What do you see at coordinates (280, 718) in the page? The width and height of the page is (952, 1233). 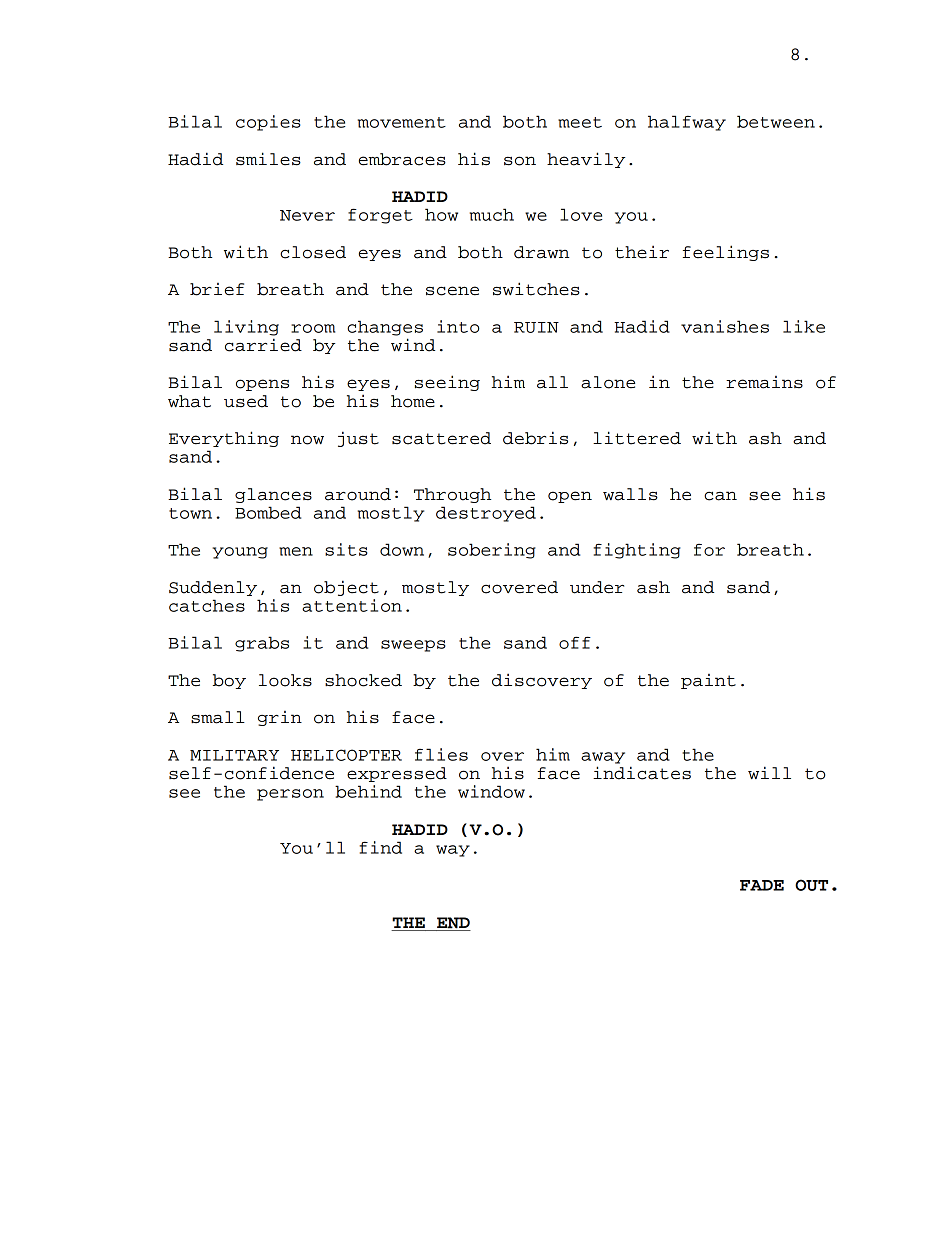 I see `grin` at bounding box center [280, 718].
